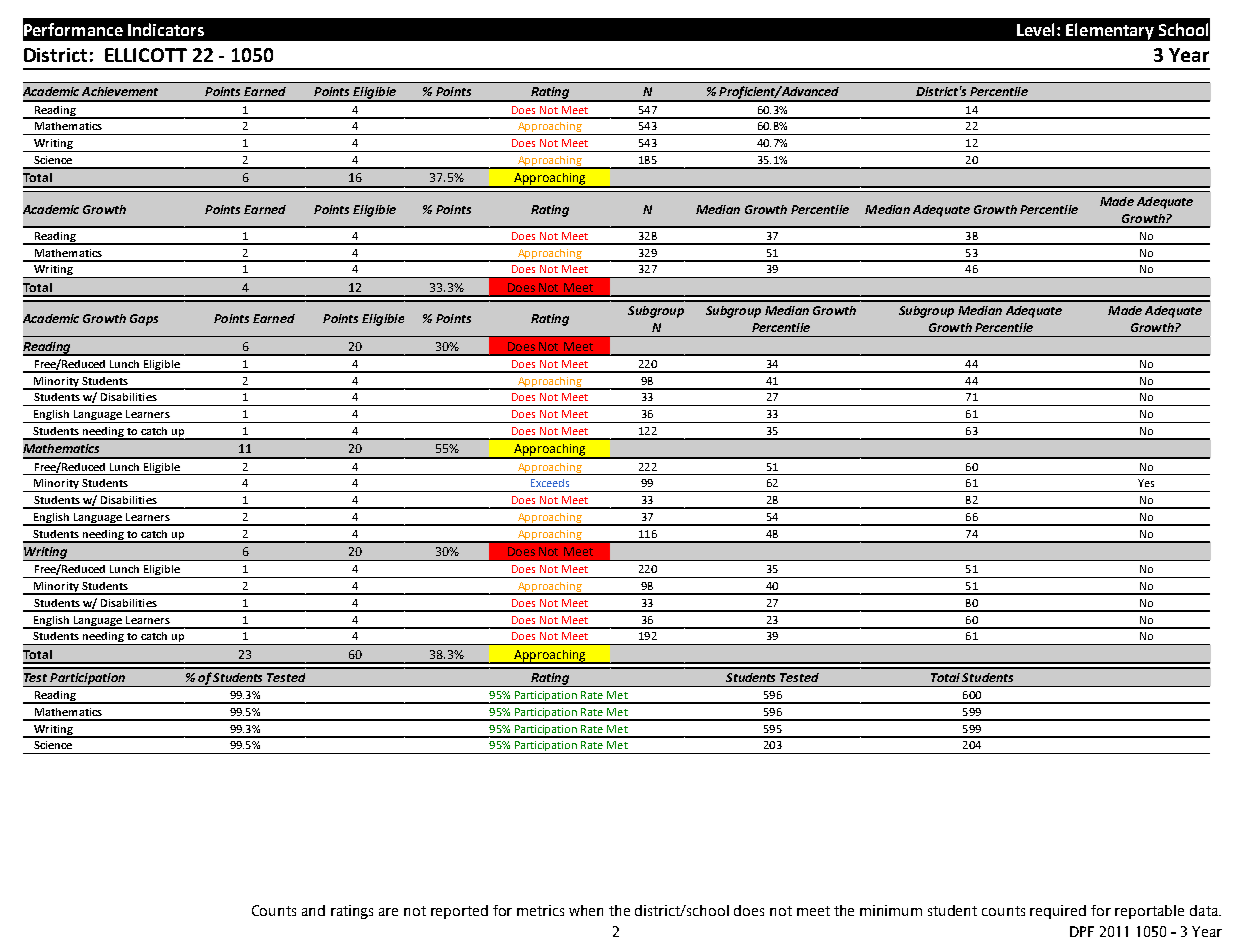 This document has width=1233, height=952. What do you see at coordinates (1037, 29) in the document?
I see `Level` at bounding box center [1037, 29].
